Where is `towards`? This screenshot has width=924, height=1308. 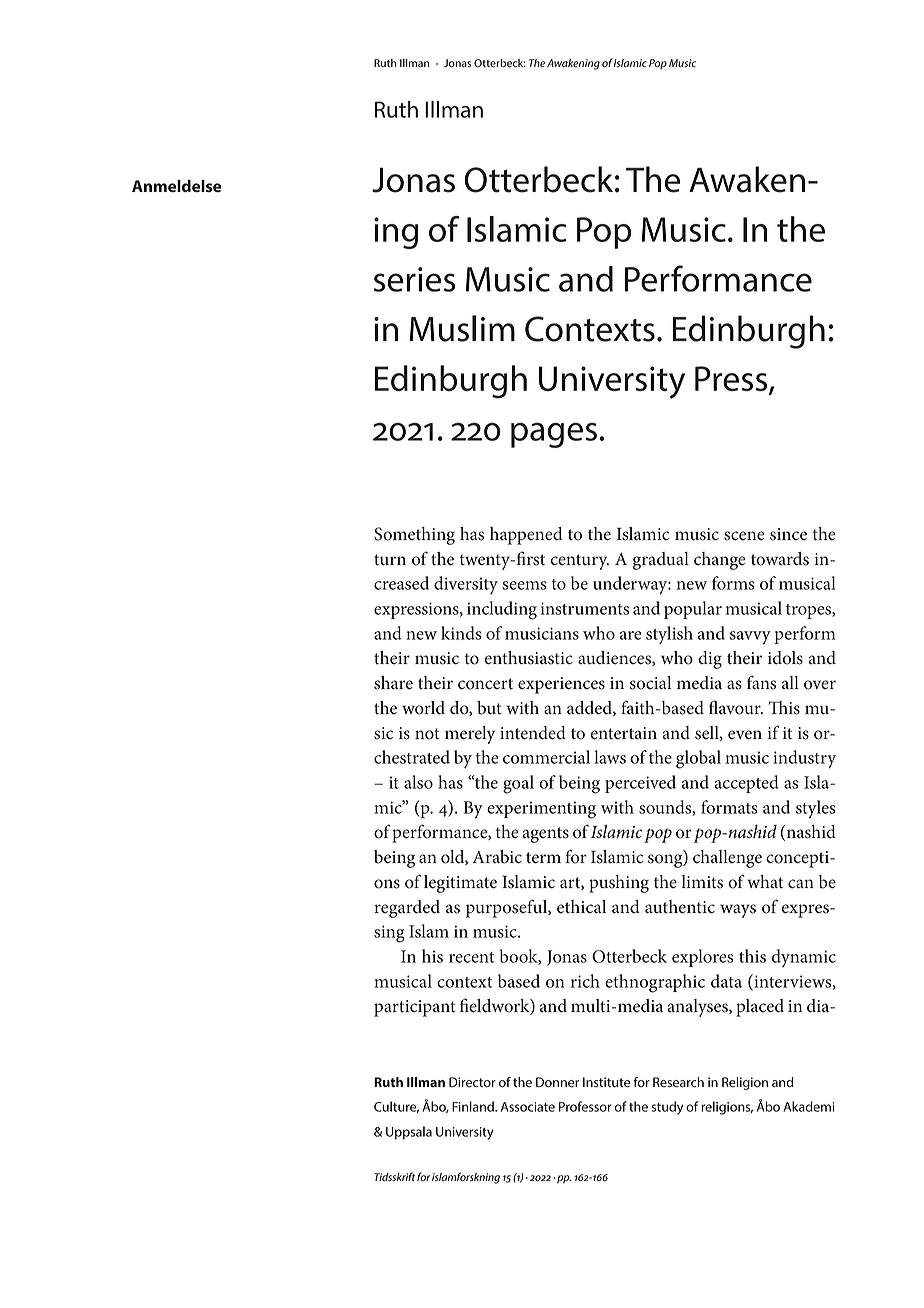
towards is located at coordinates (780, 559).
